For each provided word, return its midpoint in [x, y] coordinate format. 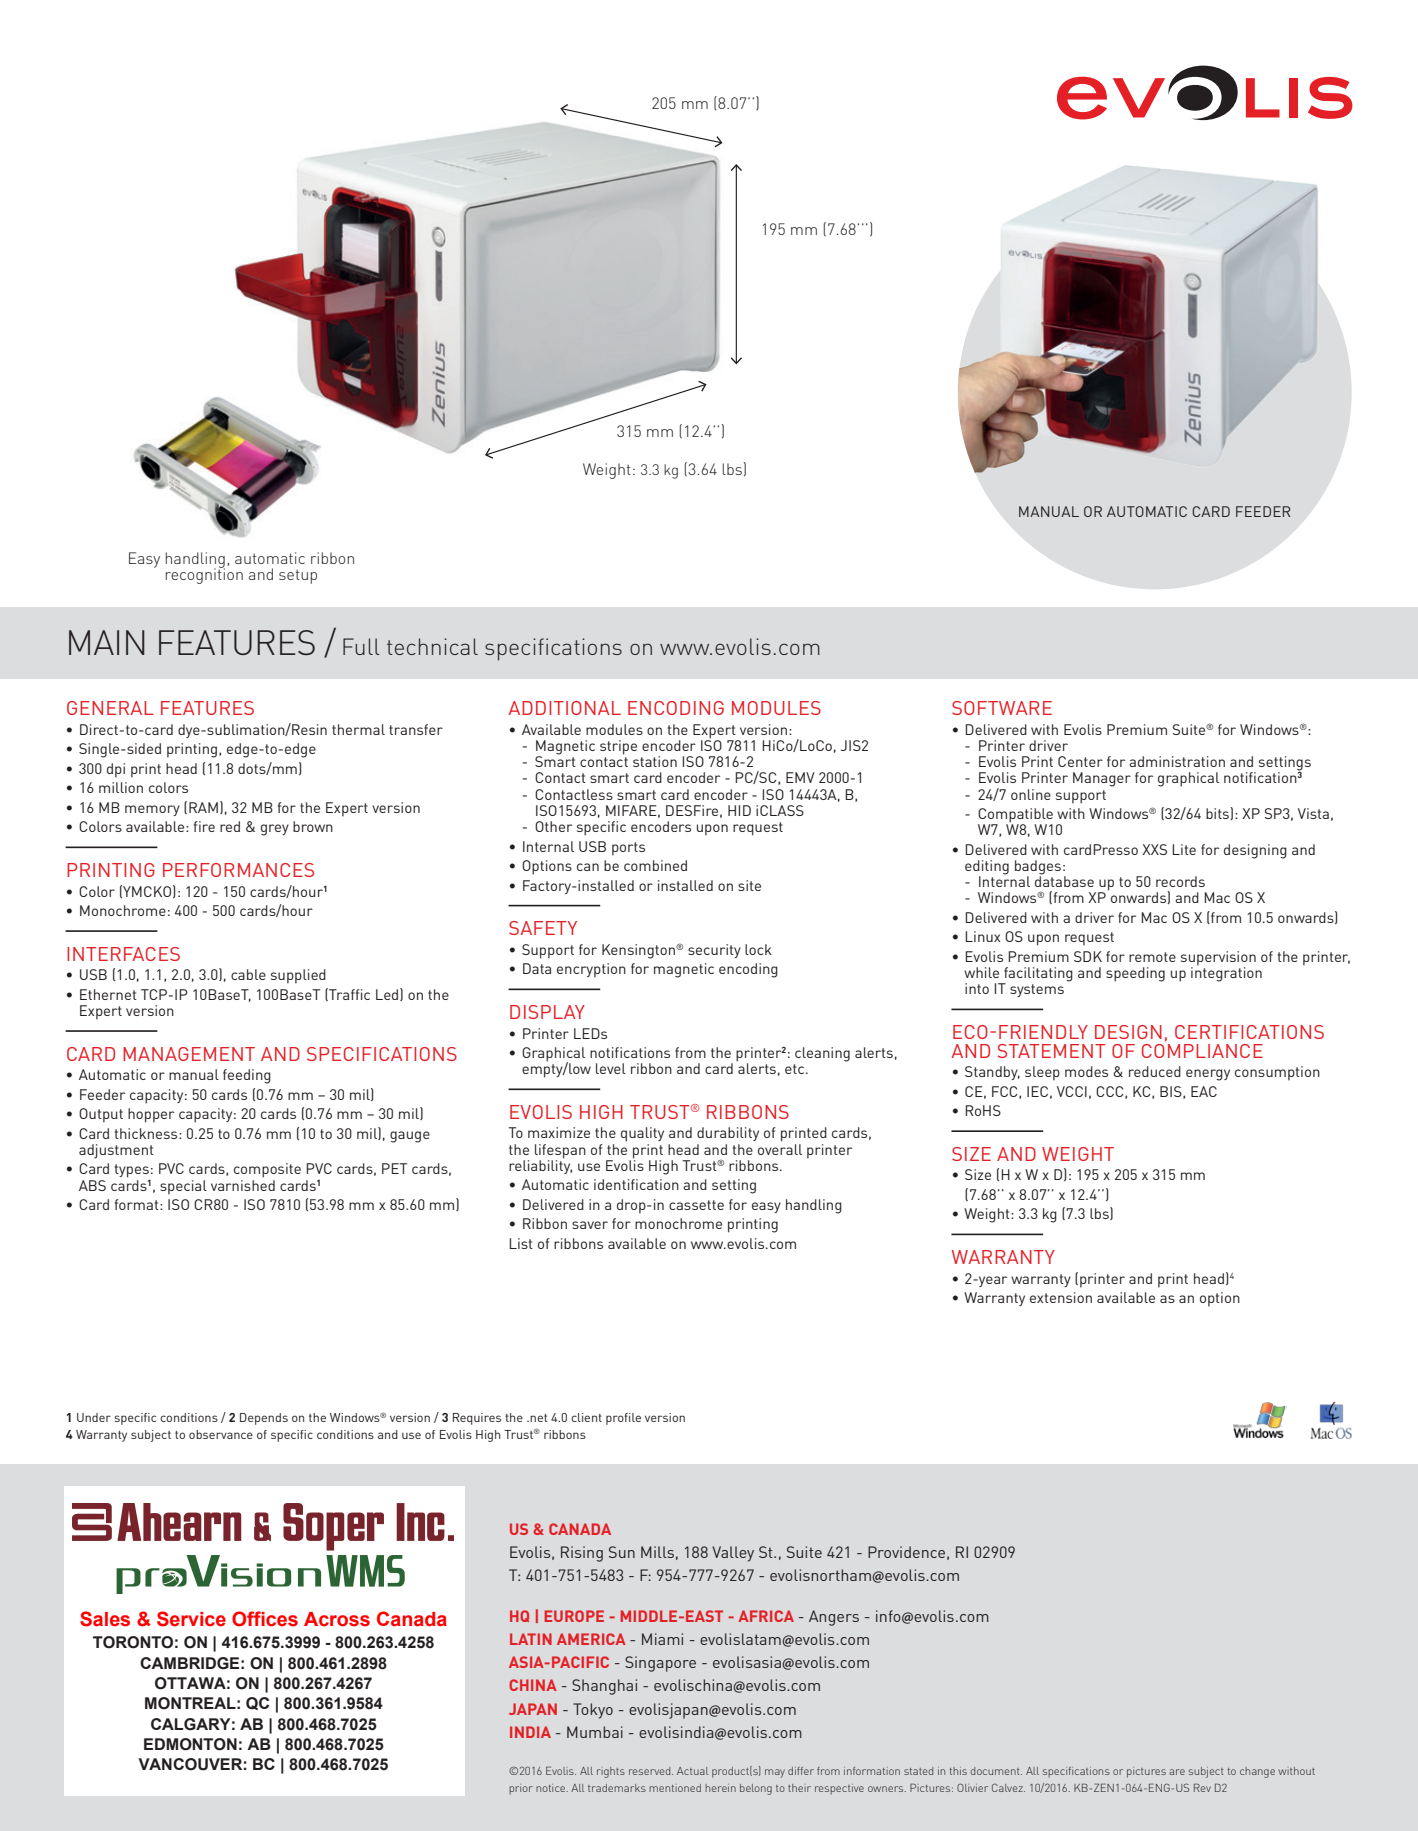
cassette [696, 1205]
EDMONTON [190, 1744]
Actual [692, 1771]
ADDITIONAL [564, 708]
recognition [204, 575]
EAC [1204, 1091]
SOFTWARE [1002, 708]
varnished [243, 1184]
